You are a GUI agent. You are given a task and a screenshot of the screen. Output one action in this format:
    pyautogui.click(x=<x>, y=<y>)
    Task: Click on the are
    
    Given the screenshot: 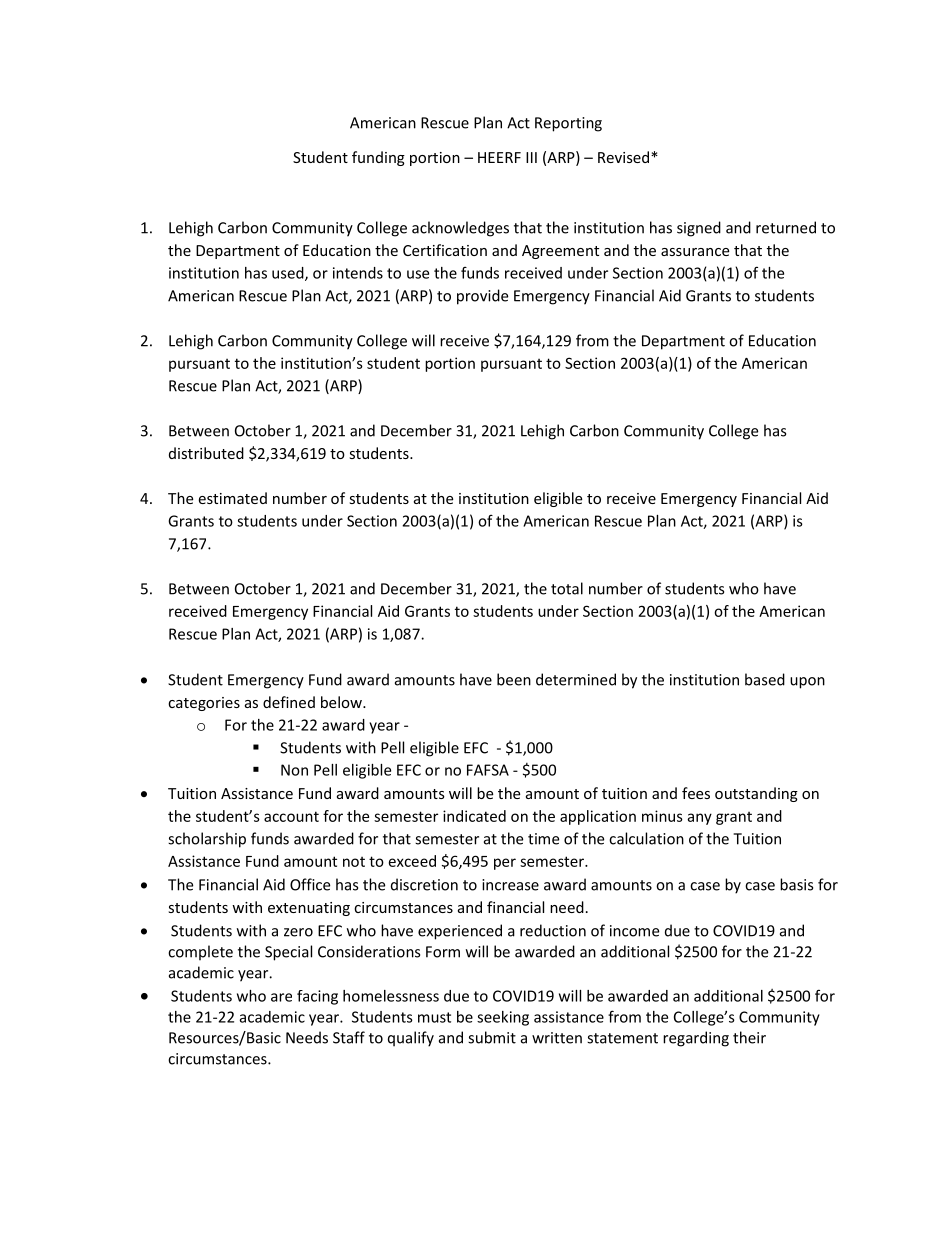 What is the action you would take?
    pyautogui.click(x=281, y=997)
